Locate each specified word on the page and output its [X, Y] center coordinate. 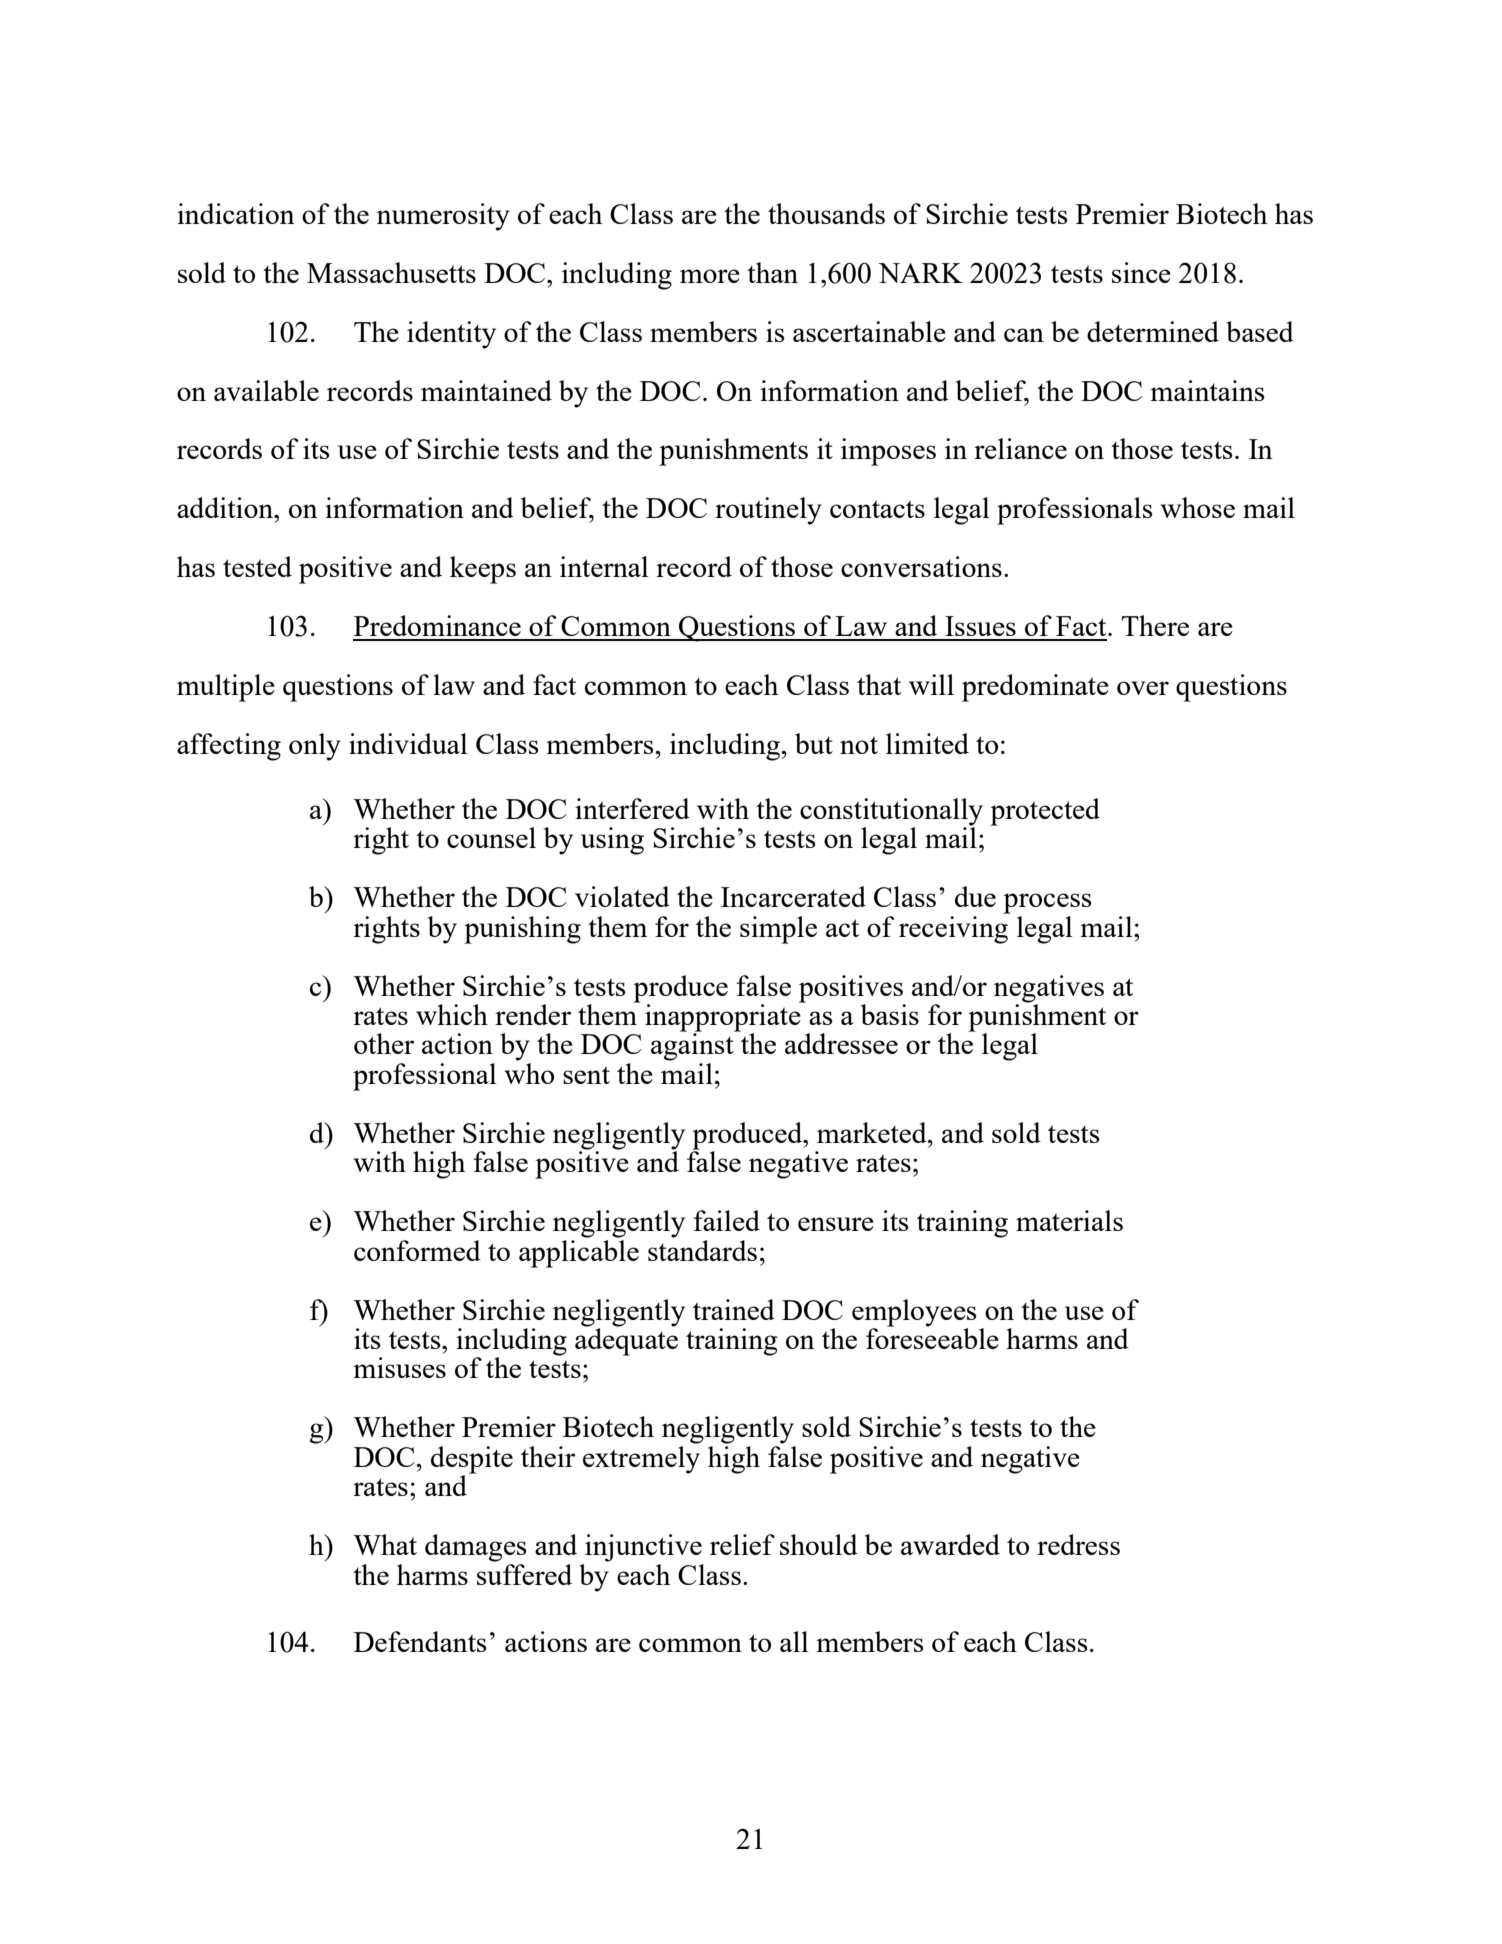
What [385, 1544]
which [452, 1014]
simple [778, 930]
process [1047, 903]
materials [1069, 1220]
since [1141, 272]
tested [257, 566]
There [1155, 625]
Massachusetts [391, 272]
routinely [768, 511]
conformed [417, 1250]
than [772, 272]
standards [702, 1250]
